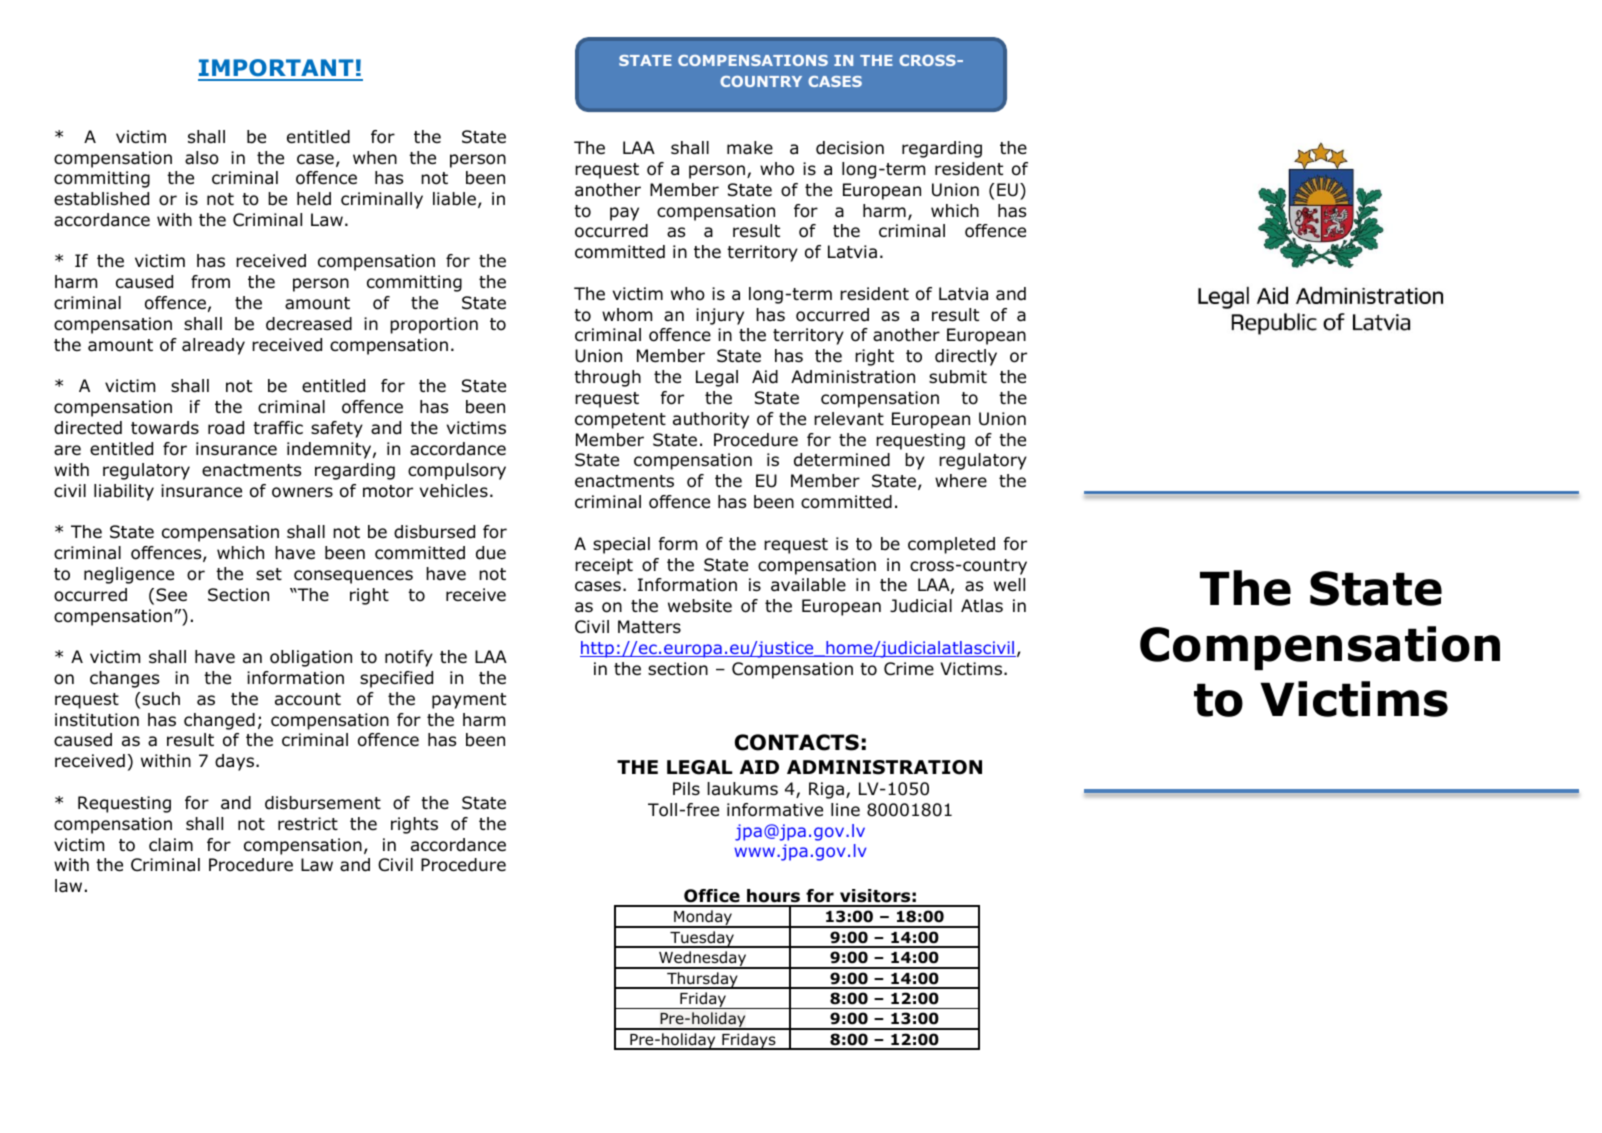  What do you see at coordinates (951, 545) in the image?
I see `completed` at bounding box center [951, 545].
